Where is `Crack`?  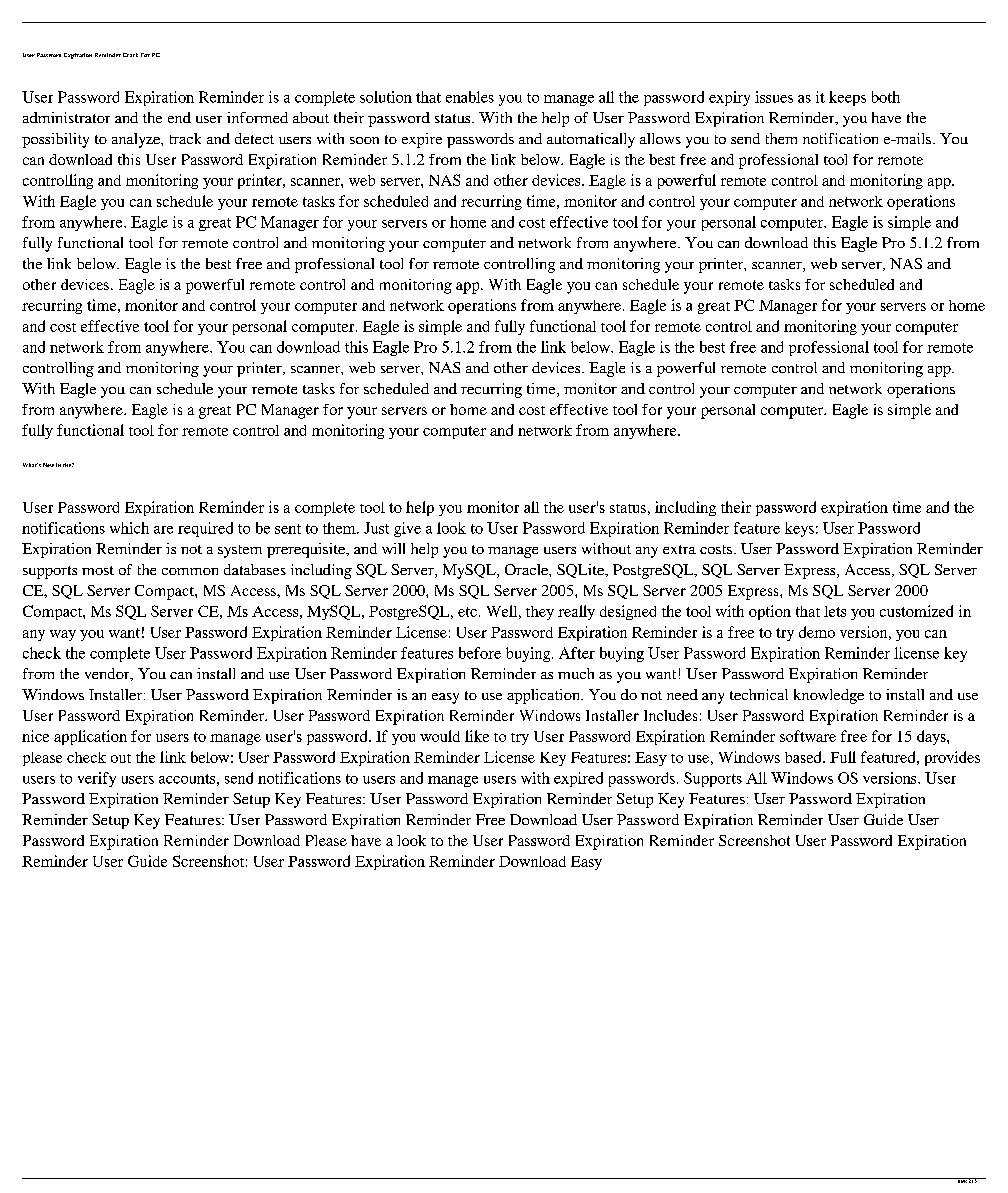
Crack is located at coordinates (130, 55).
